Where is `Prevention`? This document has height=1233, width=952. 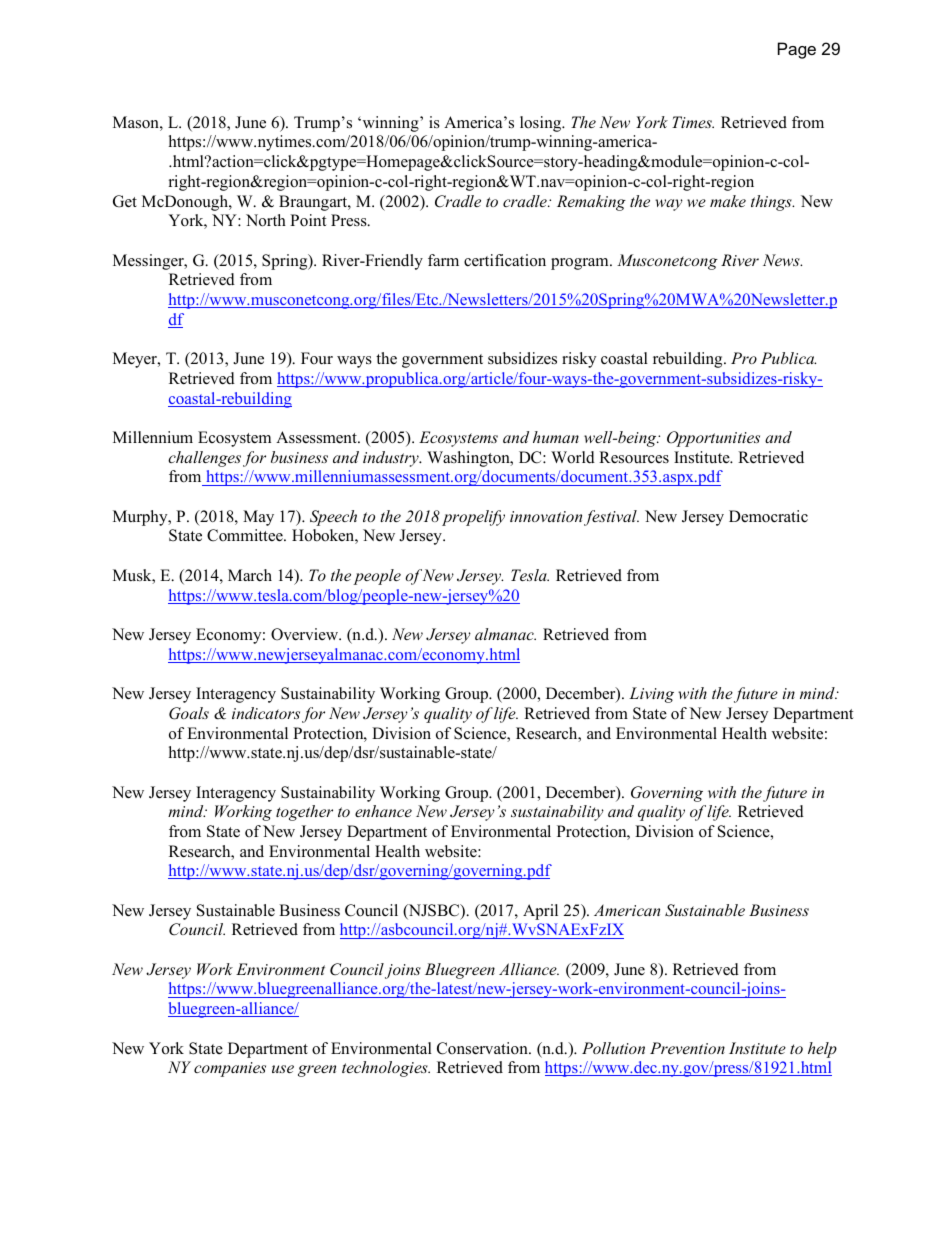
Prevention is located at coordinates (687, 1048).
